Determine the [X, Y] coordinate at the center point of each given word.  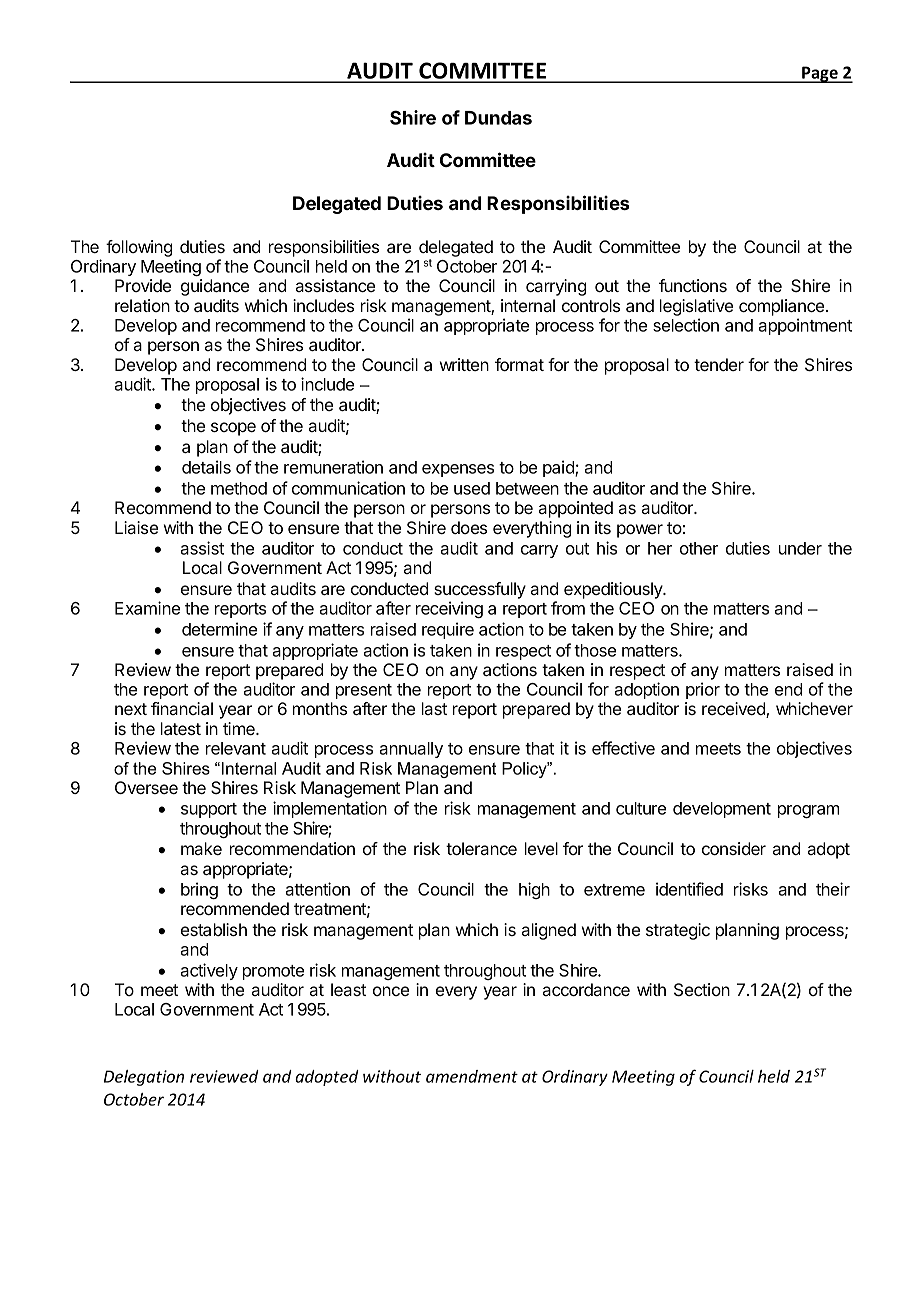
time [240, 728]
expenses [458, 470]
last [434, 708]
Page [820, 74]
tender [719, 364]
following [139, 248]
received [734, 710]
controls [591, 305]
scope [233, 429]
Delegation [144, 1078]
